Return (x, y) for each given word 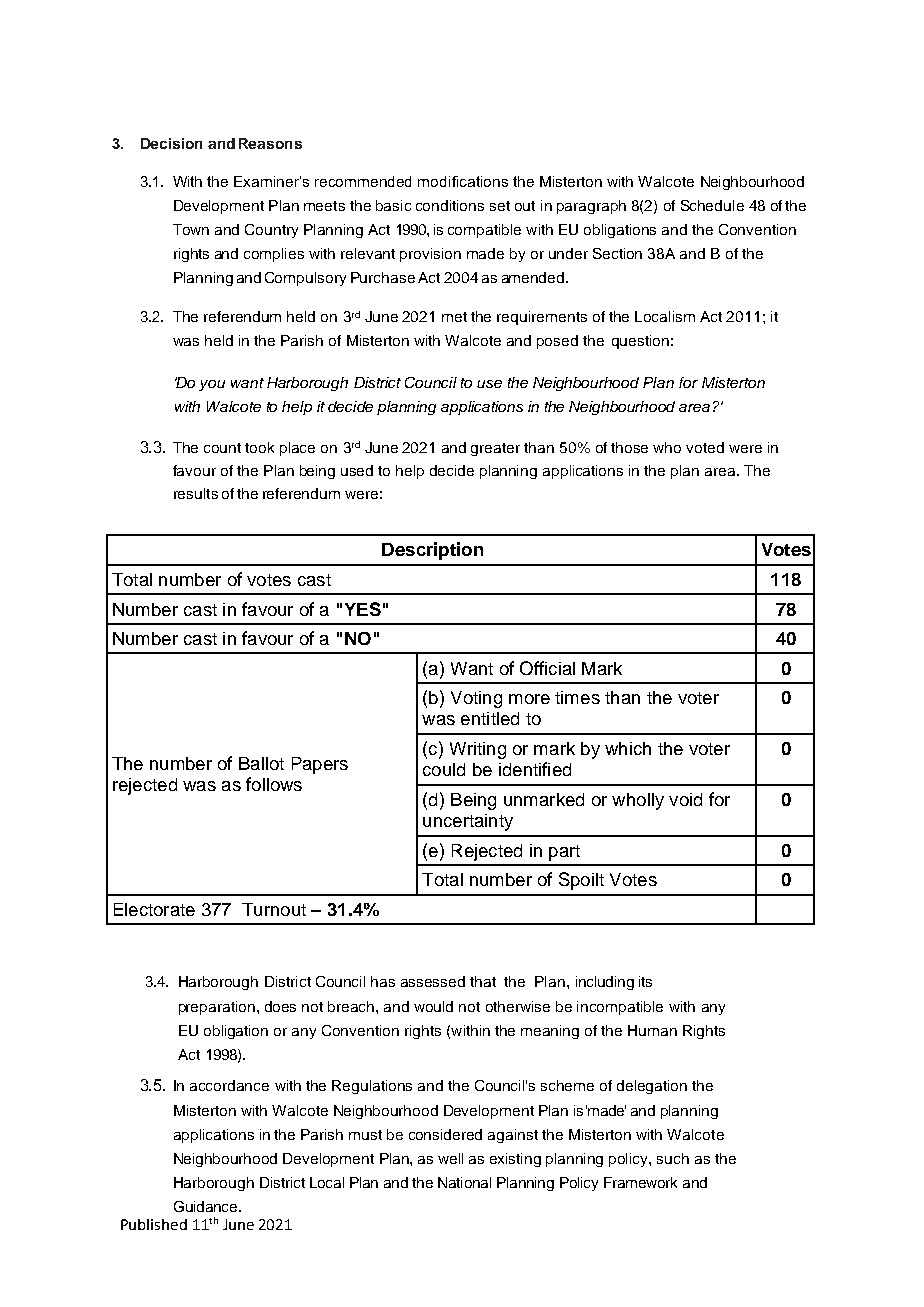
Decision (171, 143)
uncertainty (468, 822)
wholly (638, 801)
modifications (463, 181)
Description (432, 551)
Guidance (207, 1206)
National (464, 1182)
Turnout (274, 909)
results (196, 493)
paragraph (591, 207)
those (629, 447)
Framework (640, 1182)
